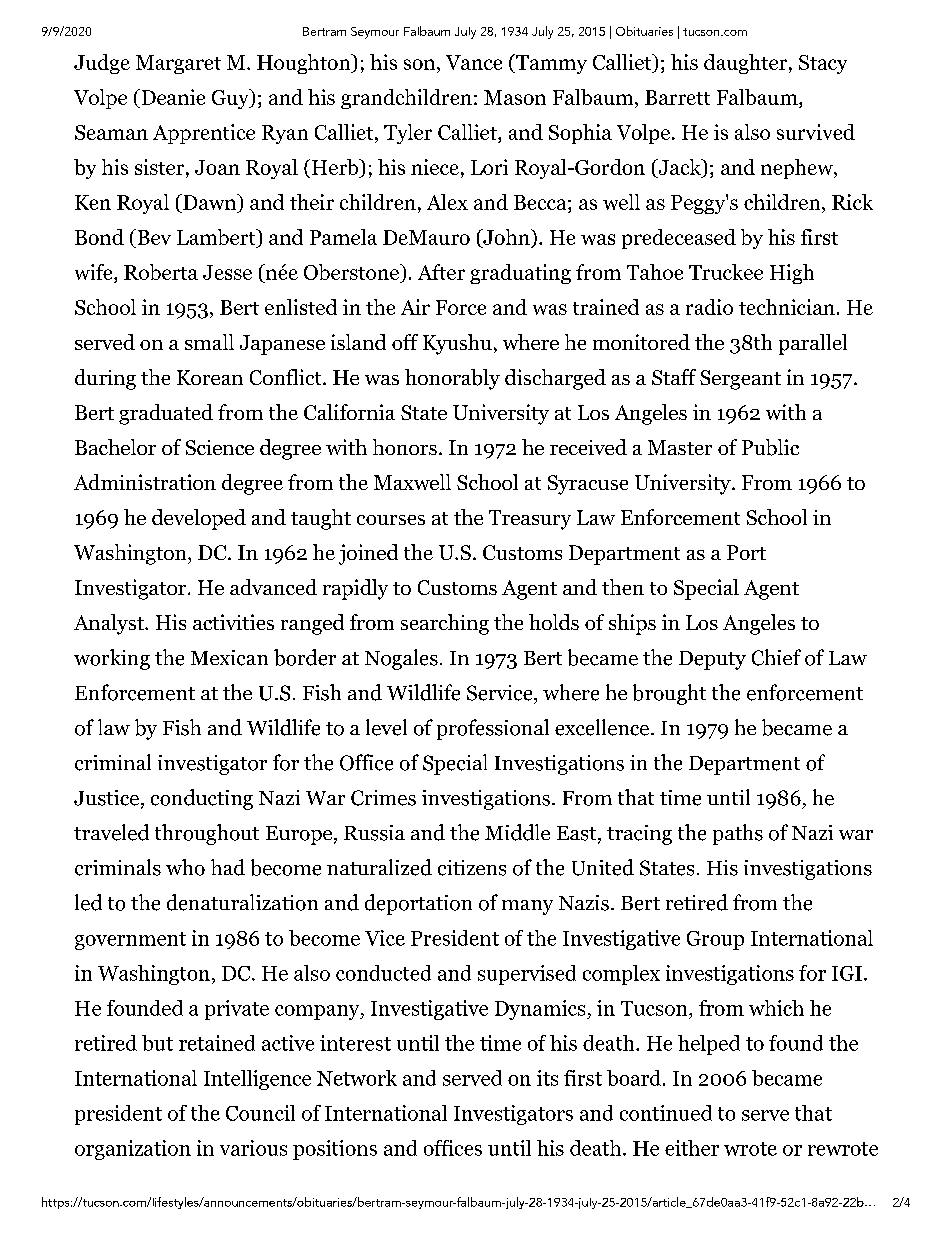 Image resolution: width=952 pixels, height=1233 pixels. What do you see at coordinates (547, 1078) in the document?
I see `its` at bounding box center [547, 1078].
